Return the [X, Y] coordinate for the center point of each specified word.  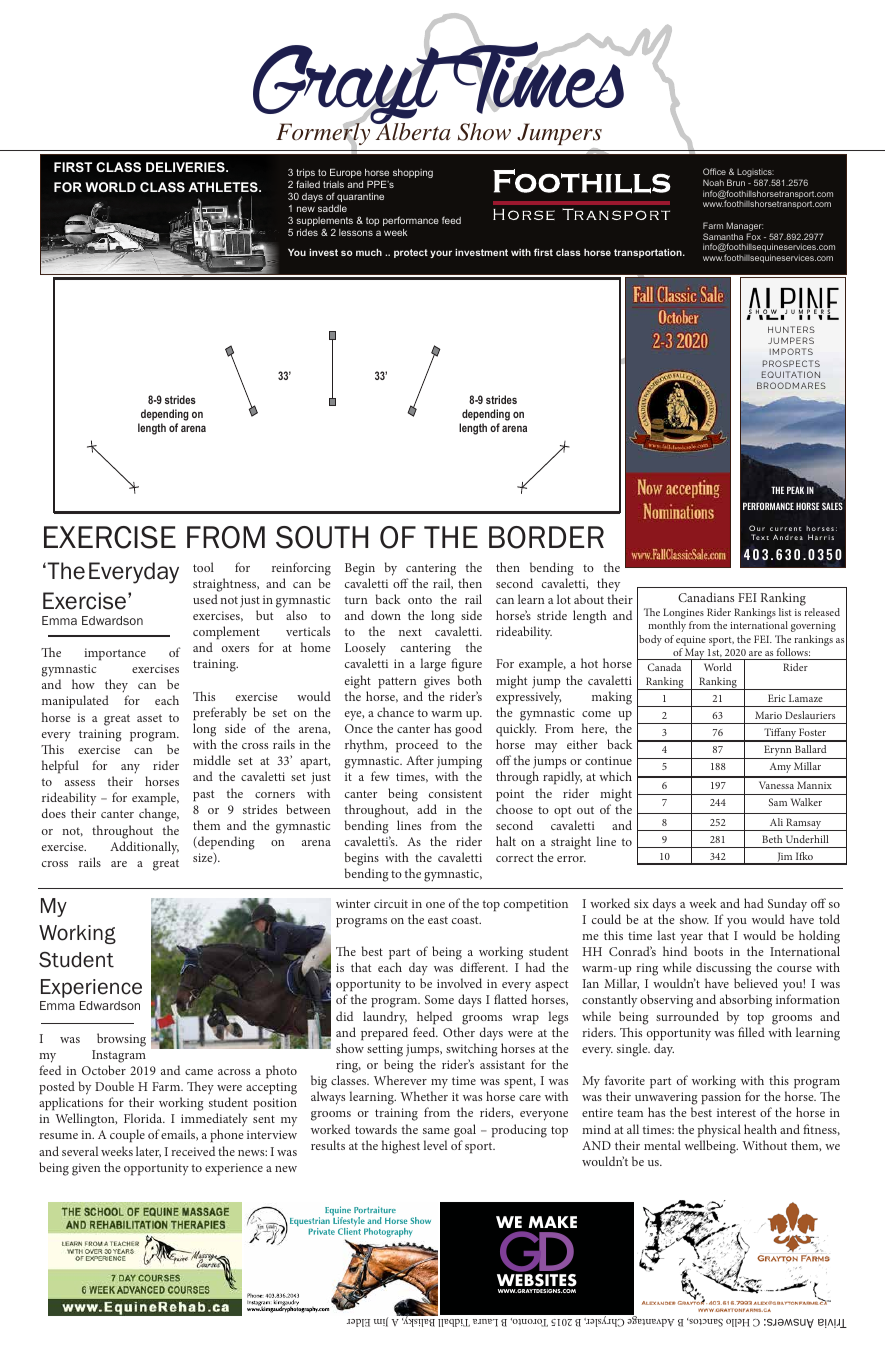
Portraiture [375, 1209]
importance [115, 654]
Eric [776, 698]
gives [437, 682]
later [148, 1152]
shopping [413, 173]
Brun [736, 182]
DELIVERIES [186, 167]
